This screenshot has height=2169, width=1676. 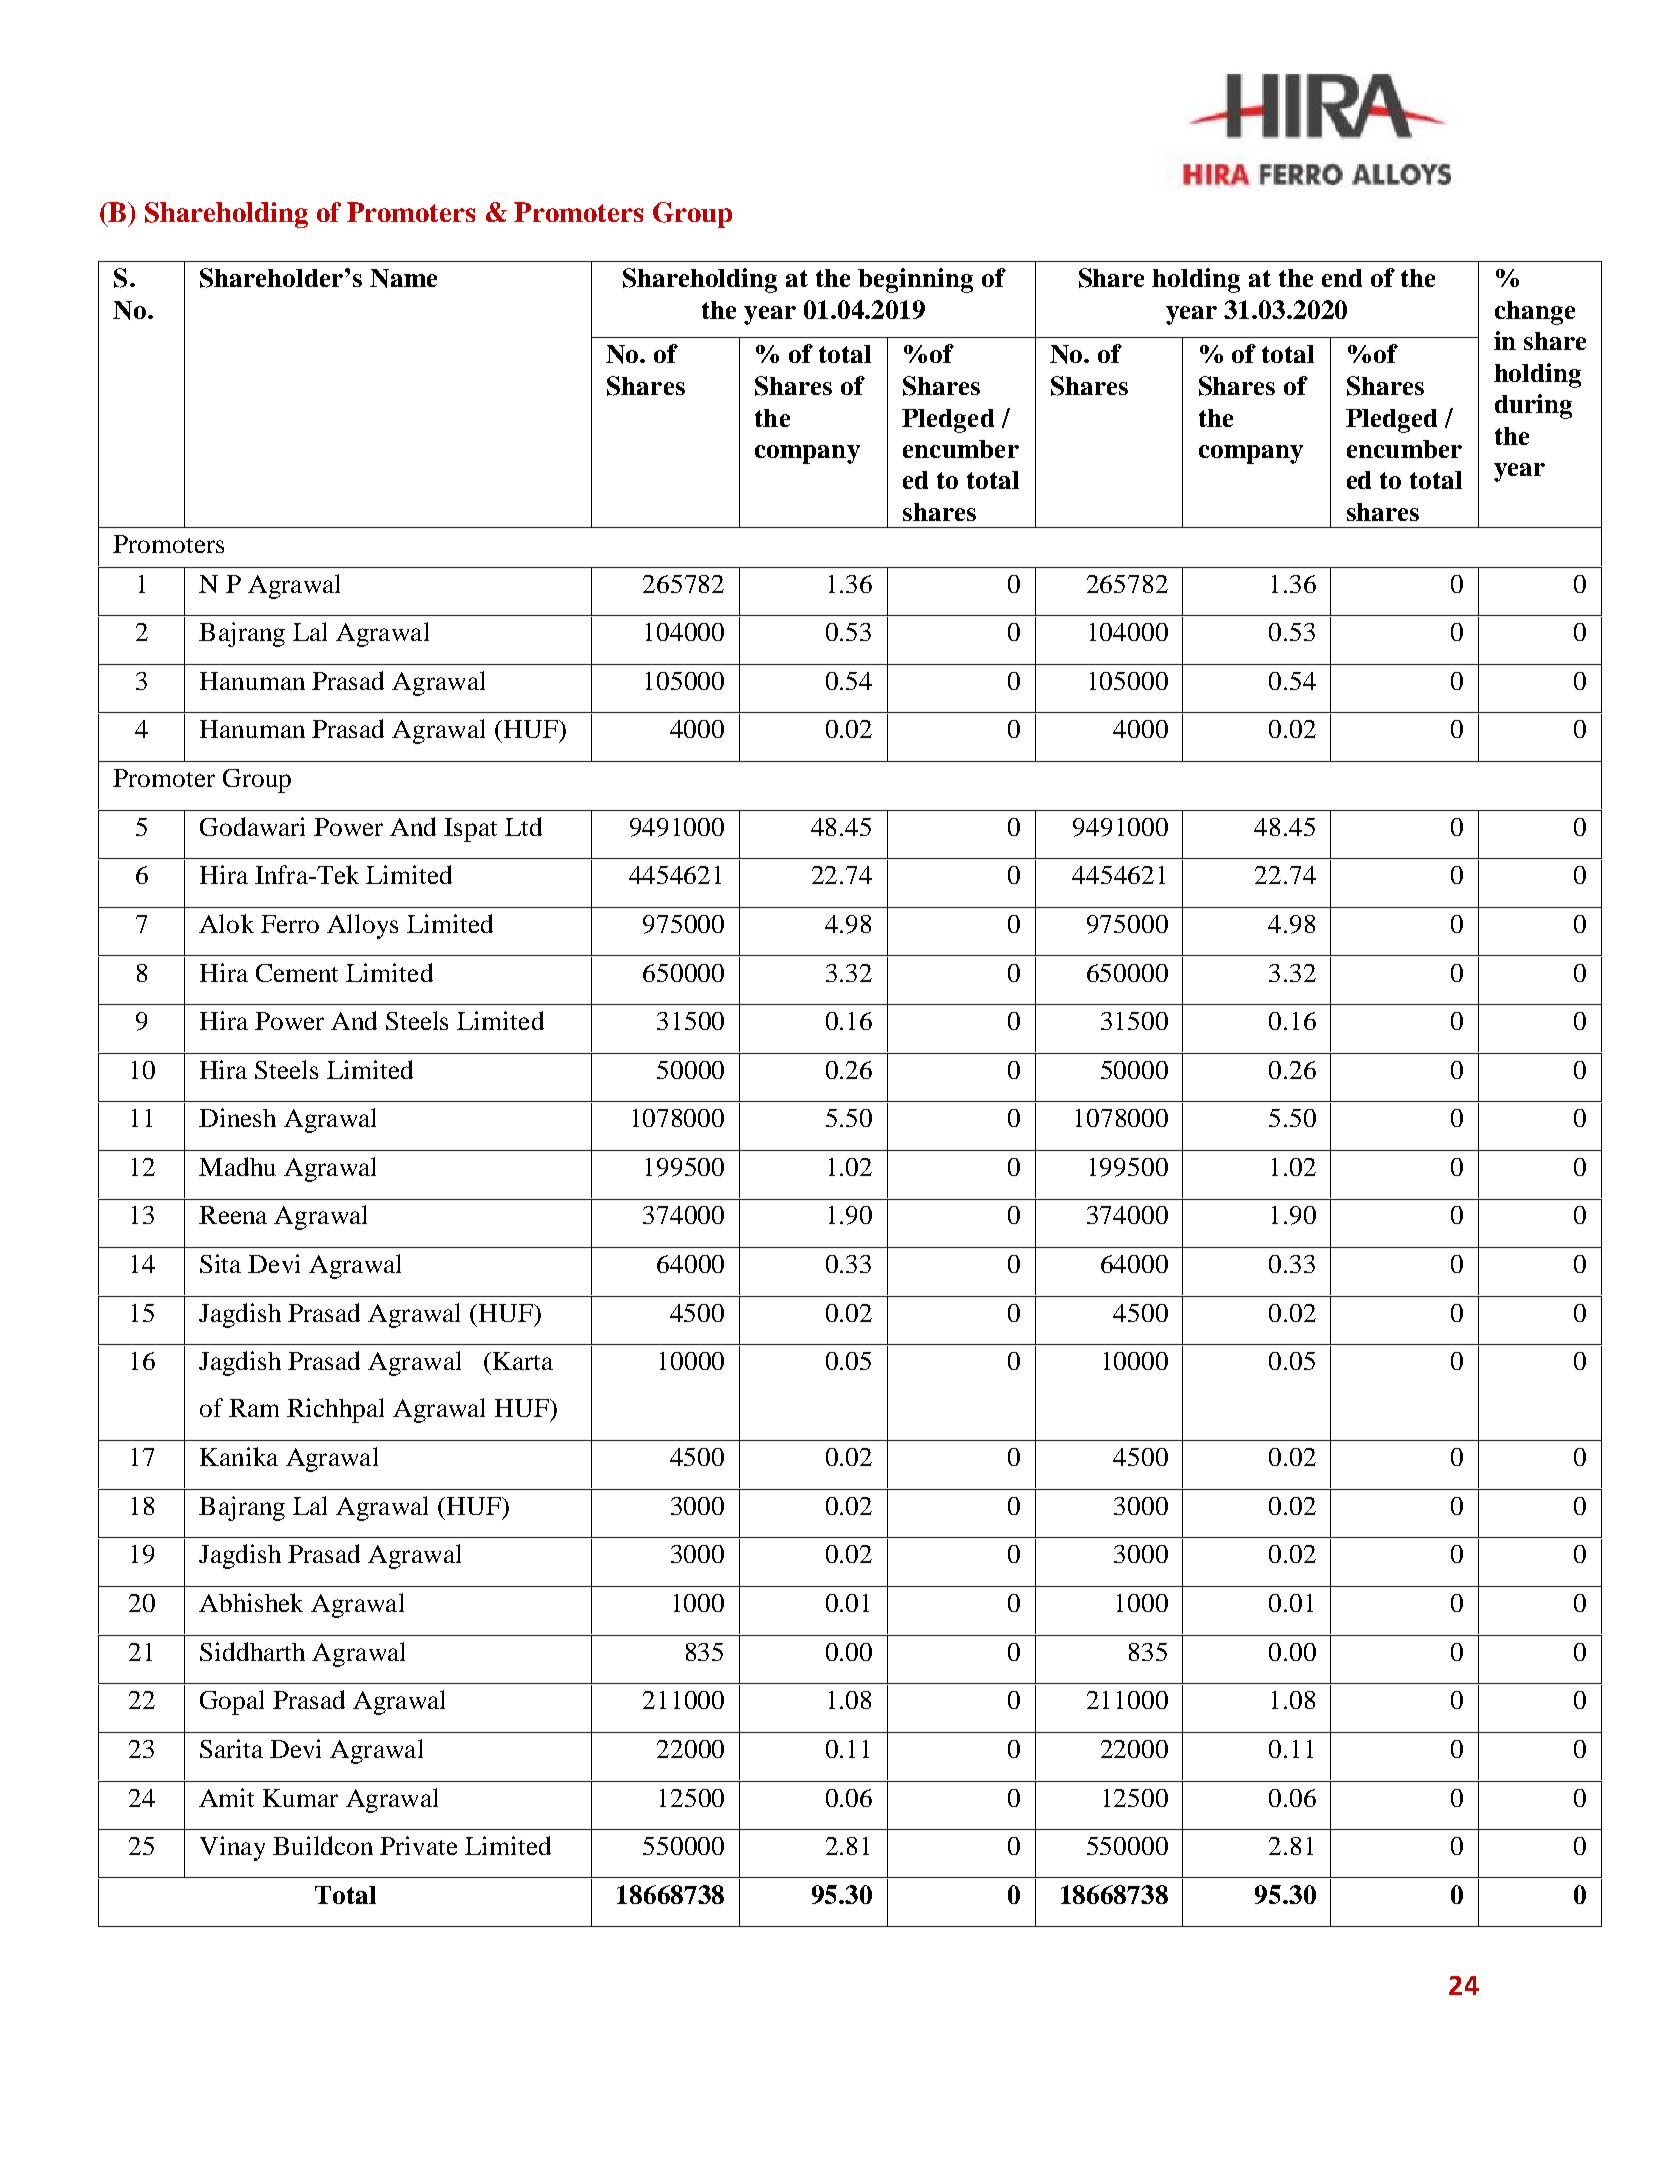 I want to click on beginning, so click(x=915, y=280).
